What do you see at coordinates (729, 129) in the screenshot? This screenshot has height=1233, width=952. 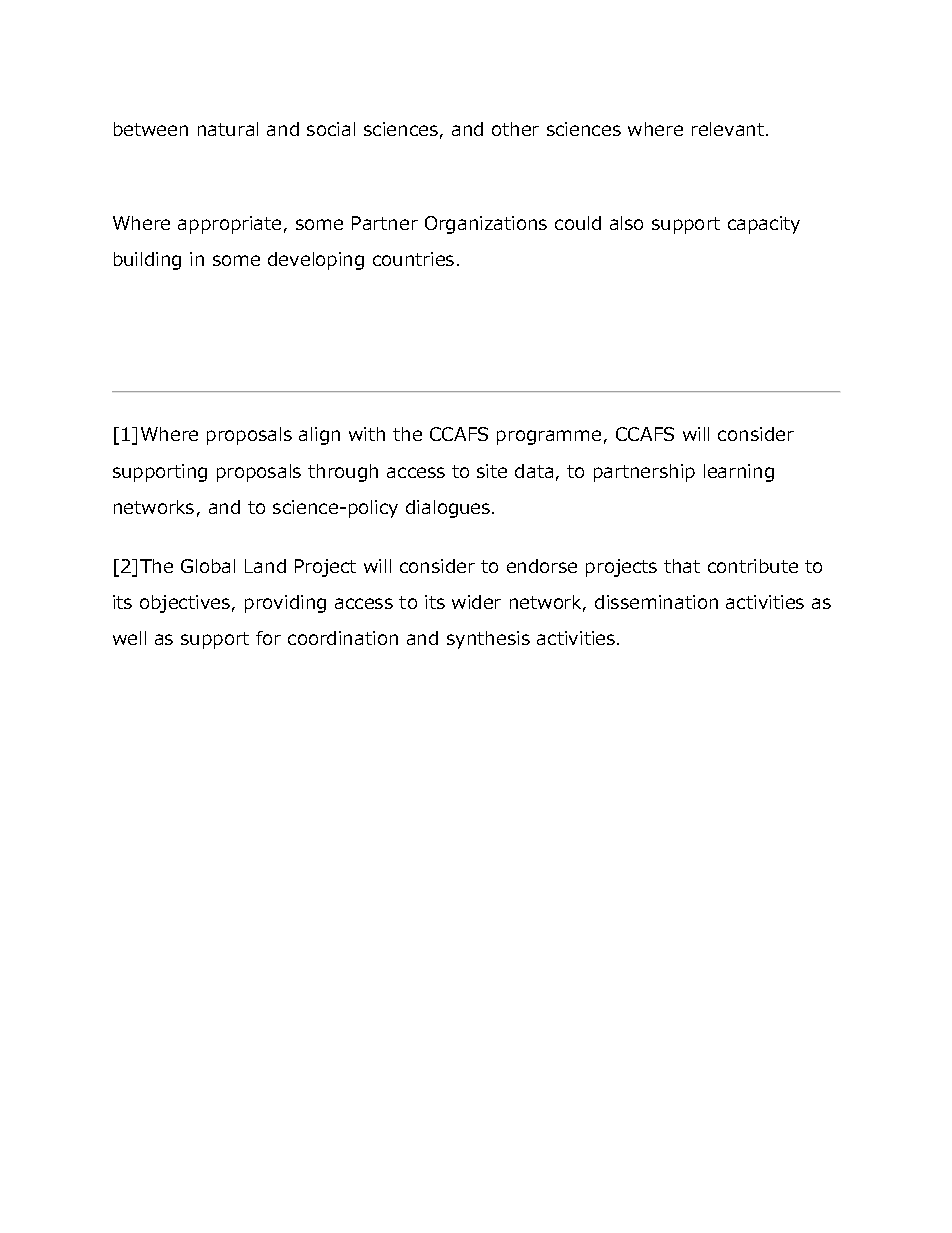 I see `relevant` at bounding box center [729, 129].
